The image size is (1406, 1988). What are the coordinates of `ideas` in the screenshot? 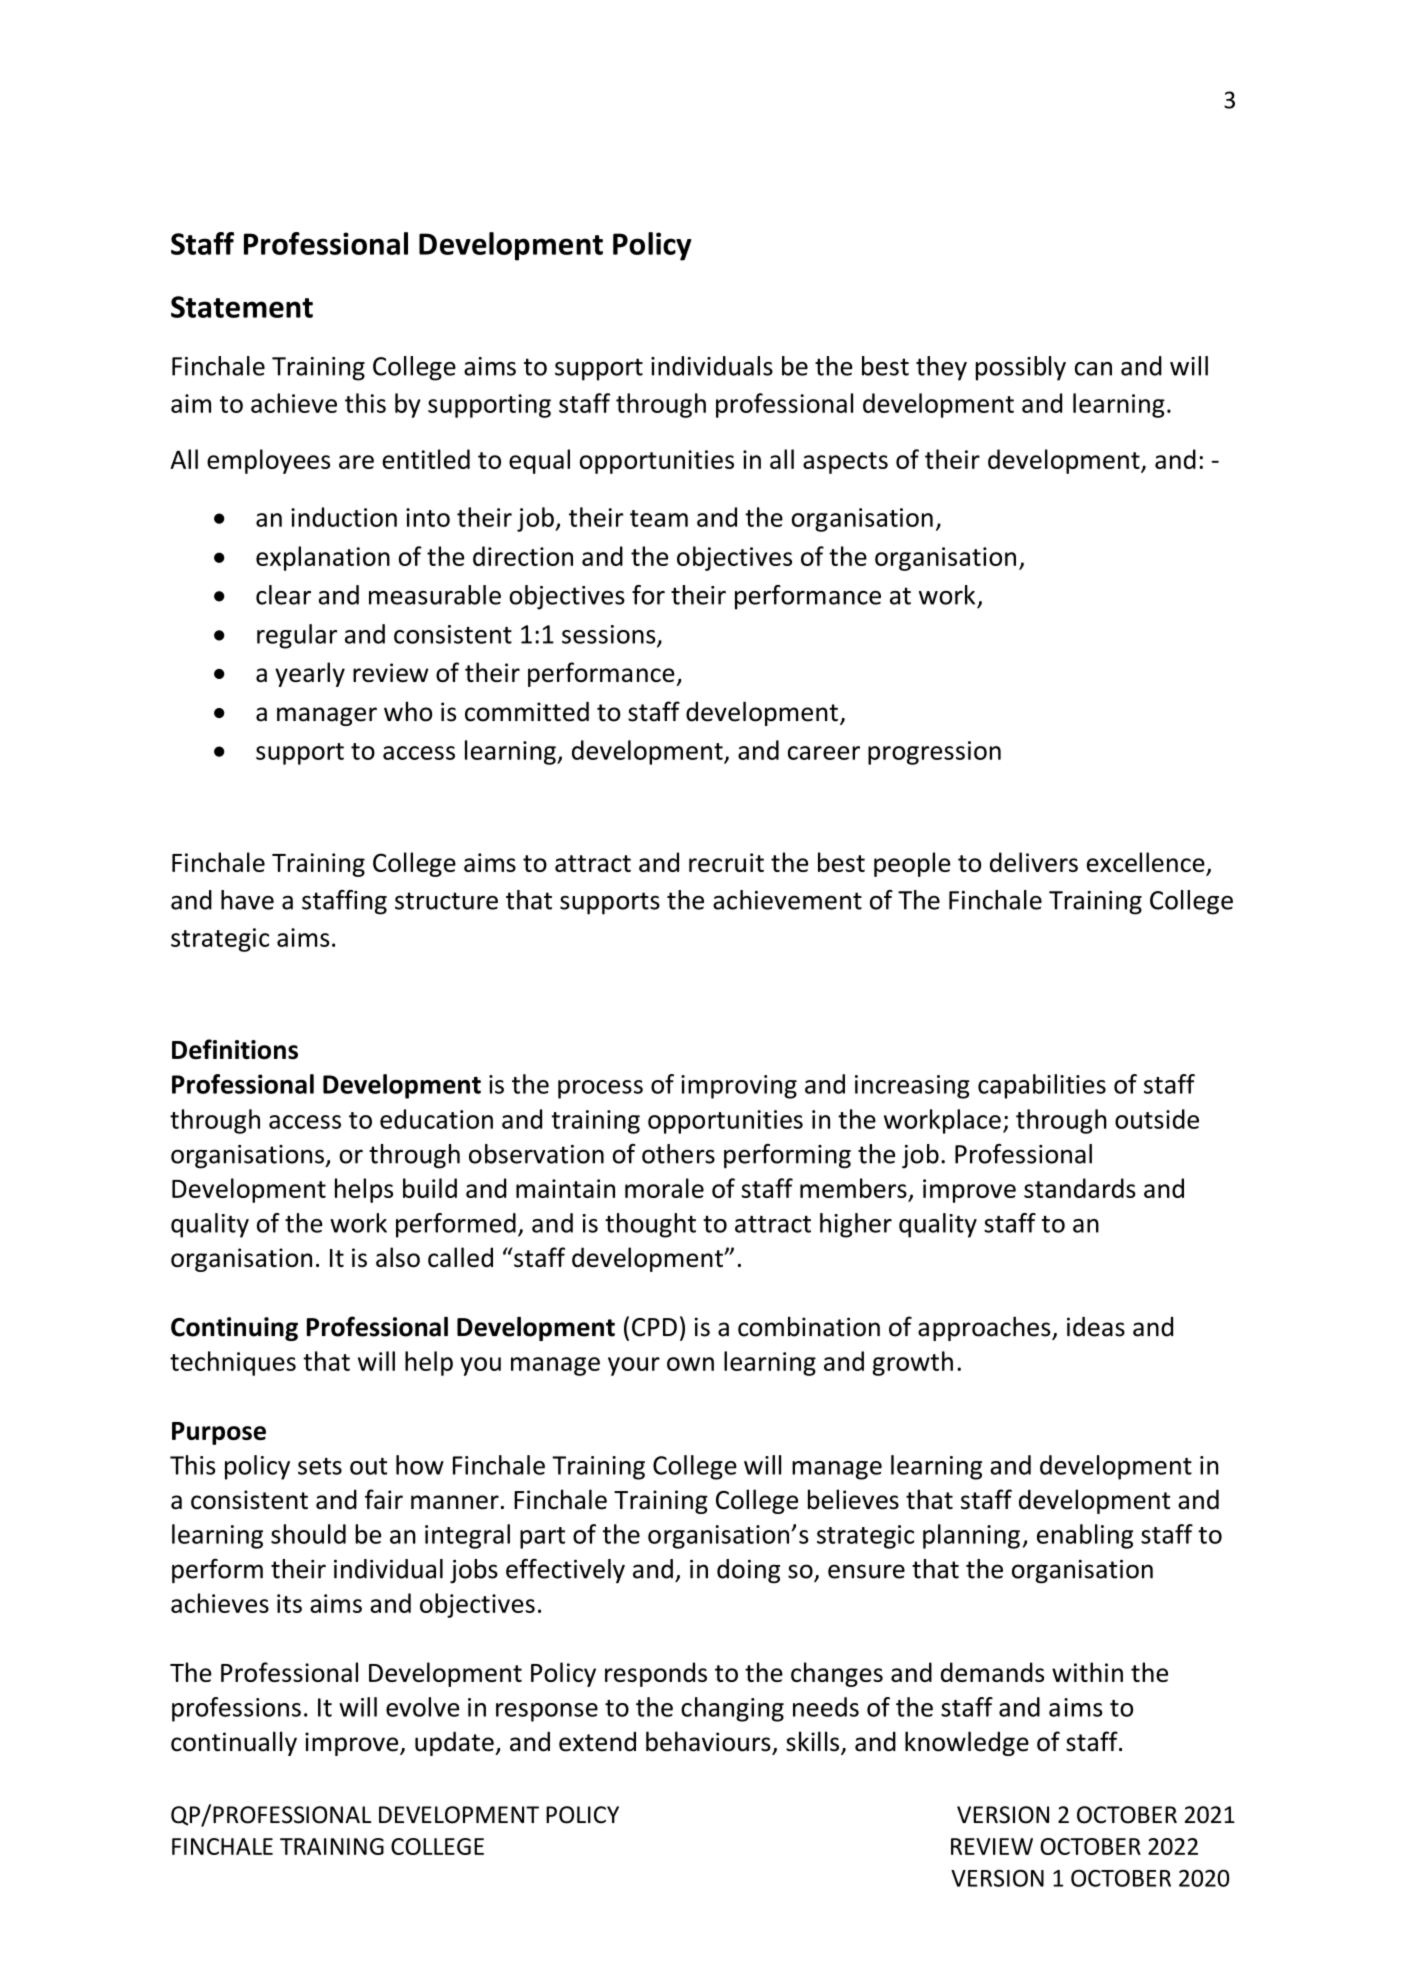 It's located at (1096, 1327).
